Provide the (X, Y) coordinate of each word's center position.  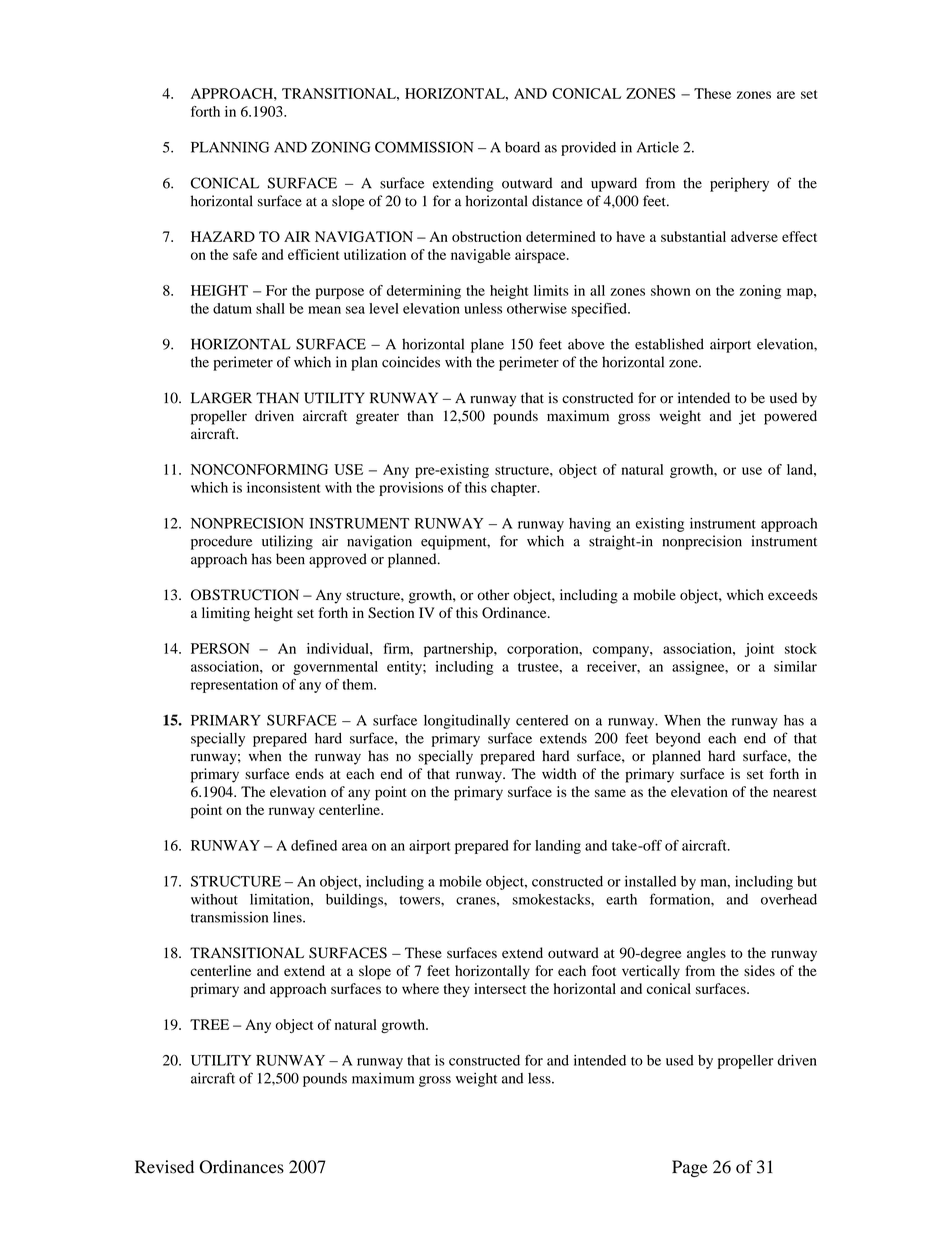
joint (759, 650)
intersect (500, 988)
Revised (164, 1167)
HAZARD (223, 236)
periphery (739, 184)
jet (747, 417)
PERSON (220, 648)
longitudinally (467, 722)
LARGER (221, 398)
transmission (229, 917)
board (522, 147)
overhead (789, 899)
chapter (515, 489)
